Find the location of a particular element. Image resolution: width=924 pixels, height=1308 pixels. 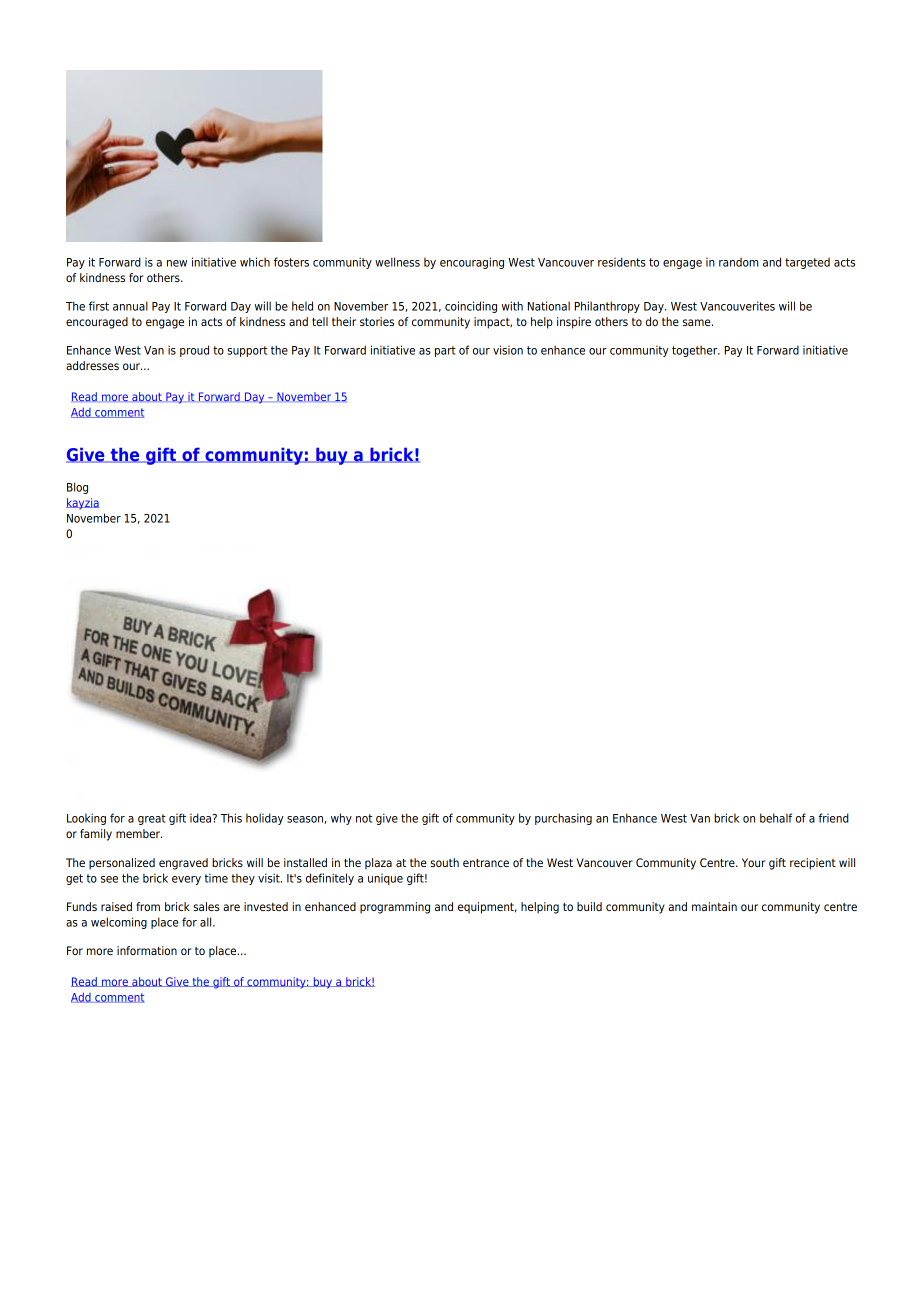

information is located at coordinates (147, 950).
